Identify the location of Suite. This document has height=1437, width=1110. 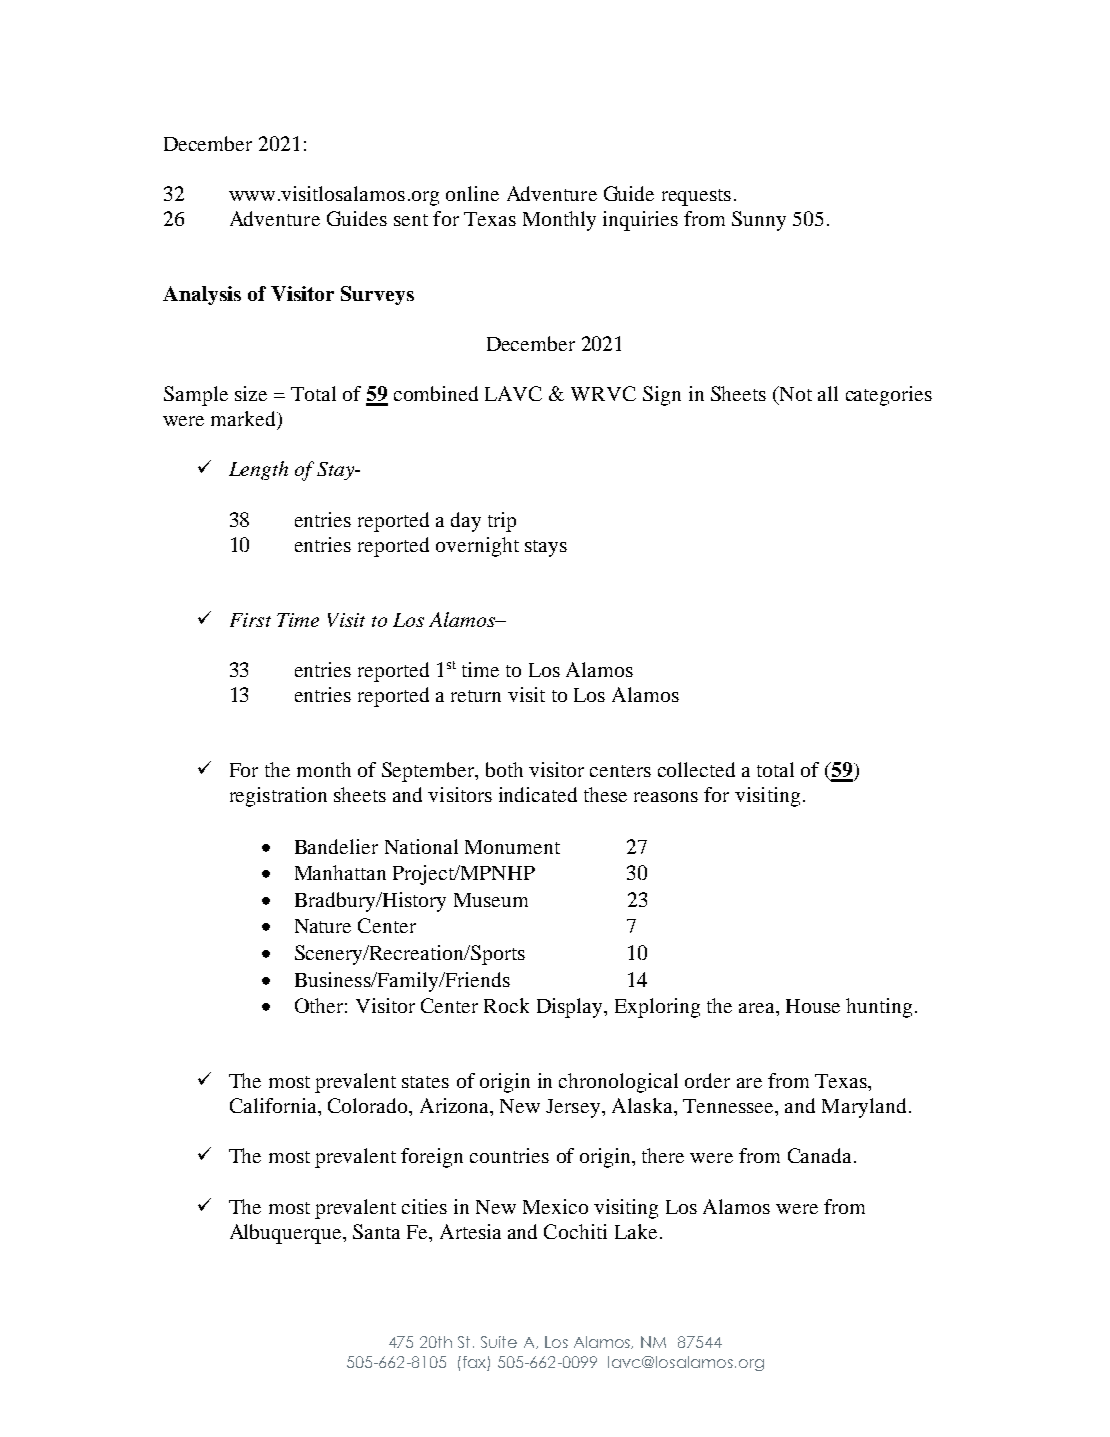
(499, 1342).
